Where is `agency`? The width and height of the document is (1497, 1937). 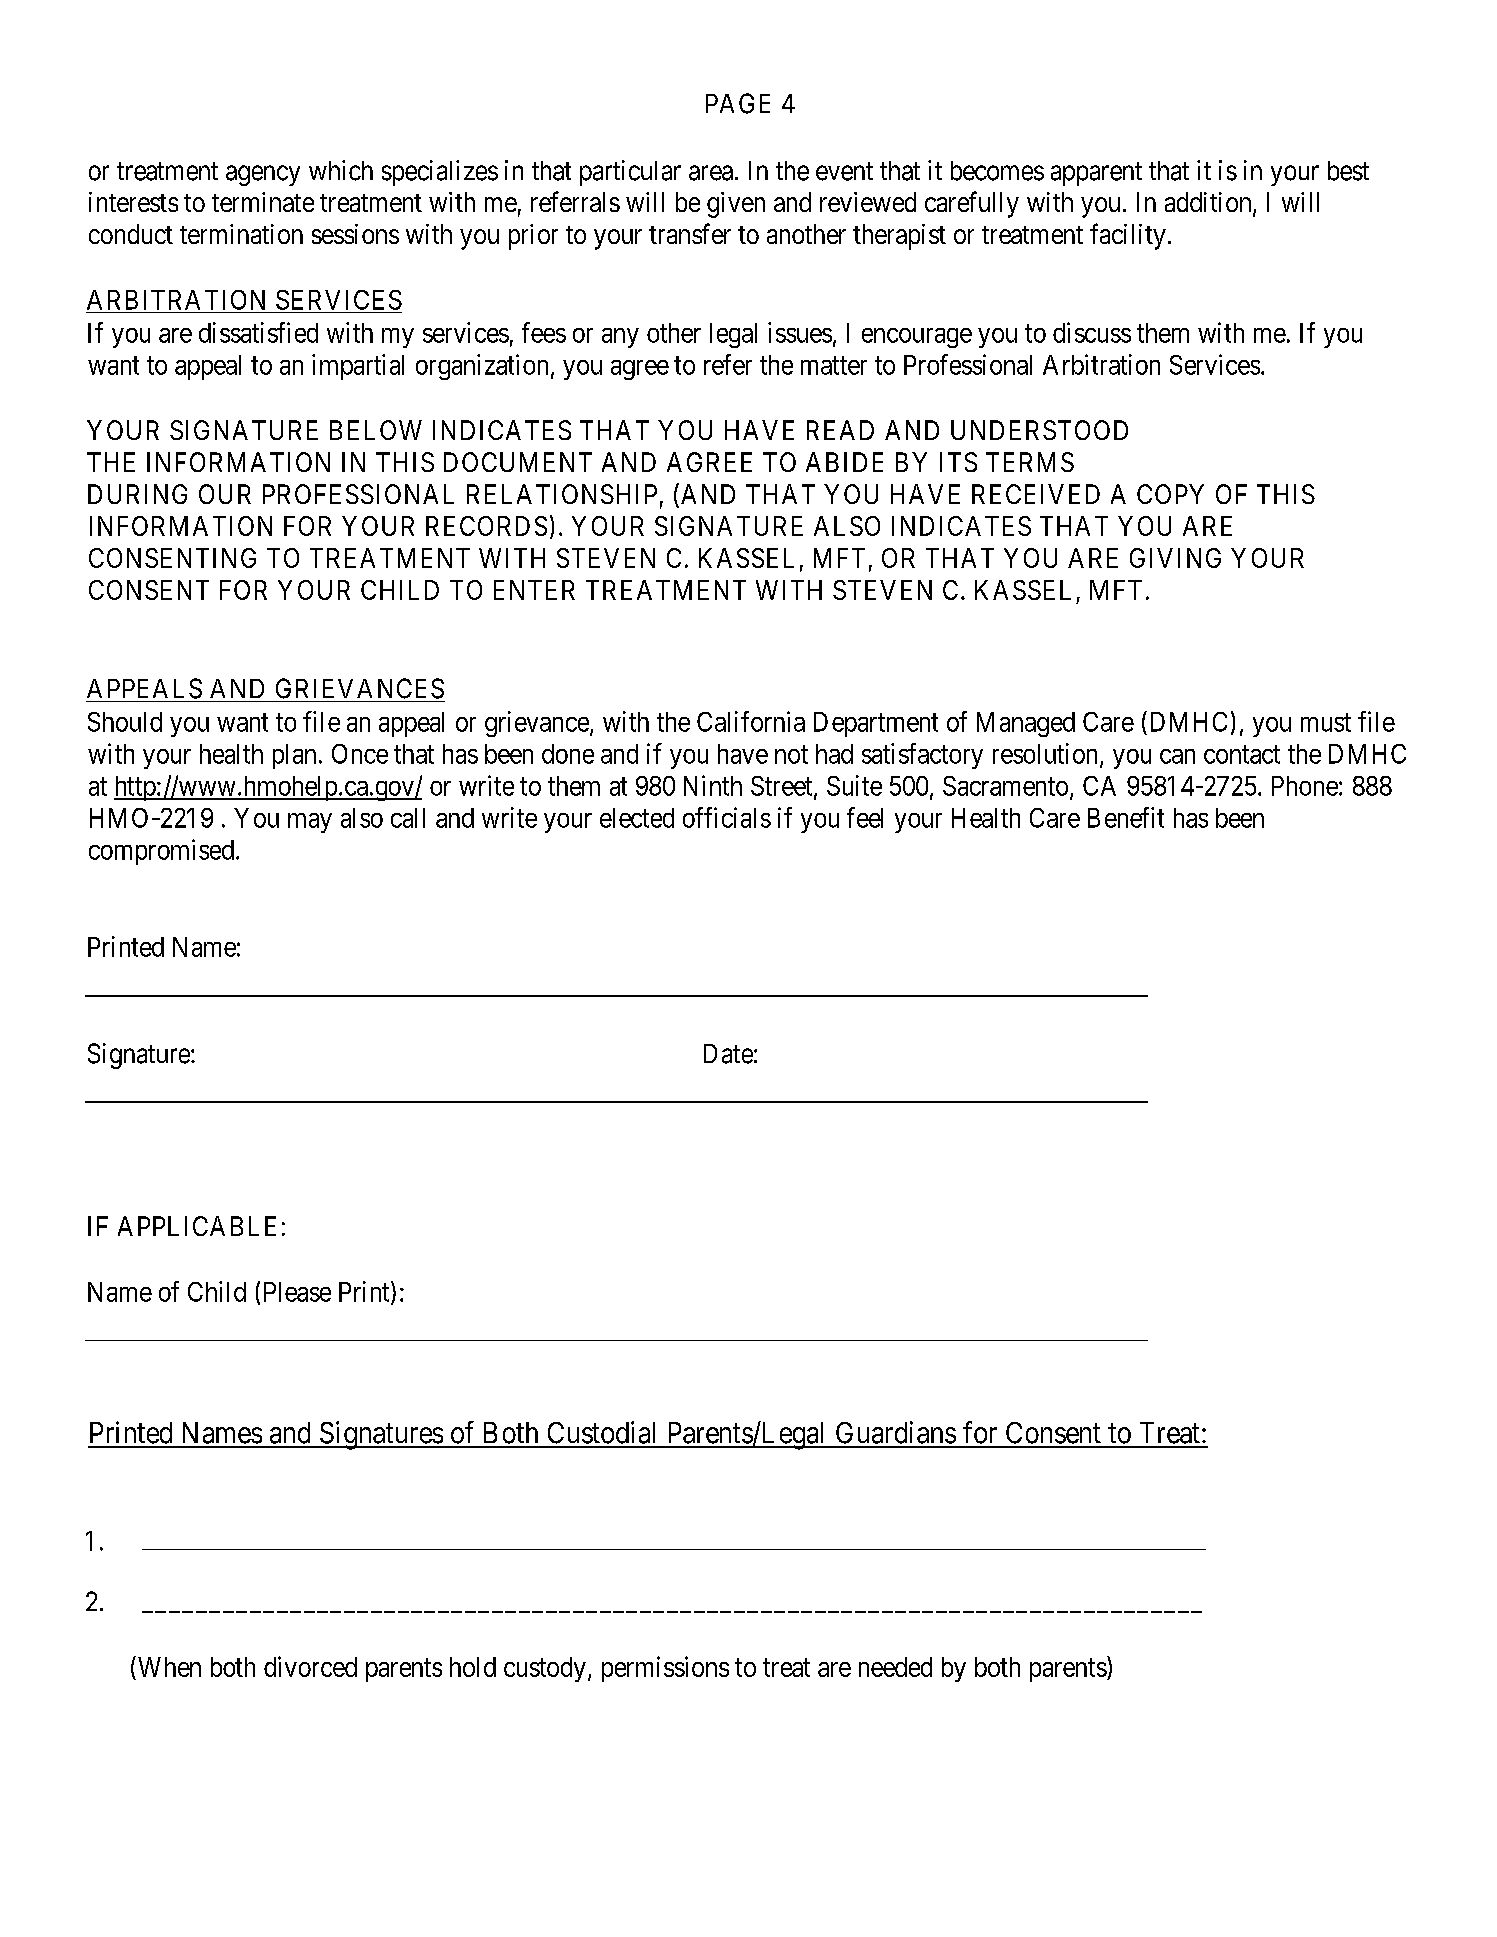 agency is located at coordinates (263, 175).
